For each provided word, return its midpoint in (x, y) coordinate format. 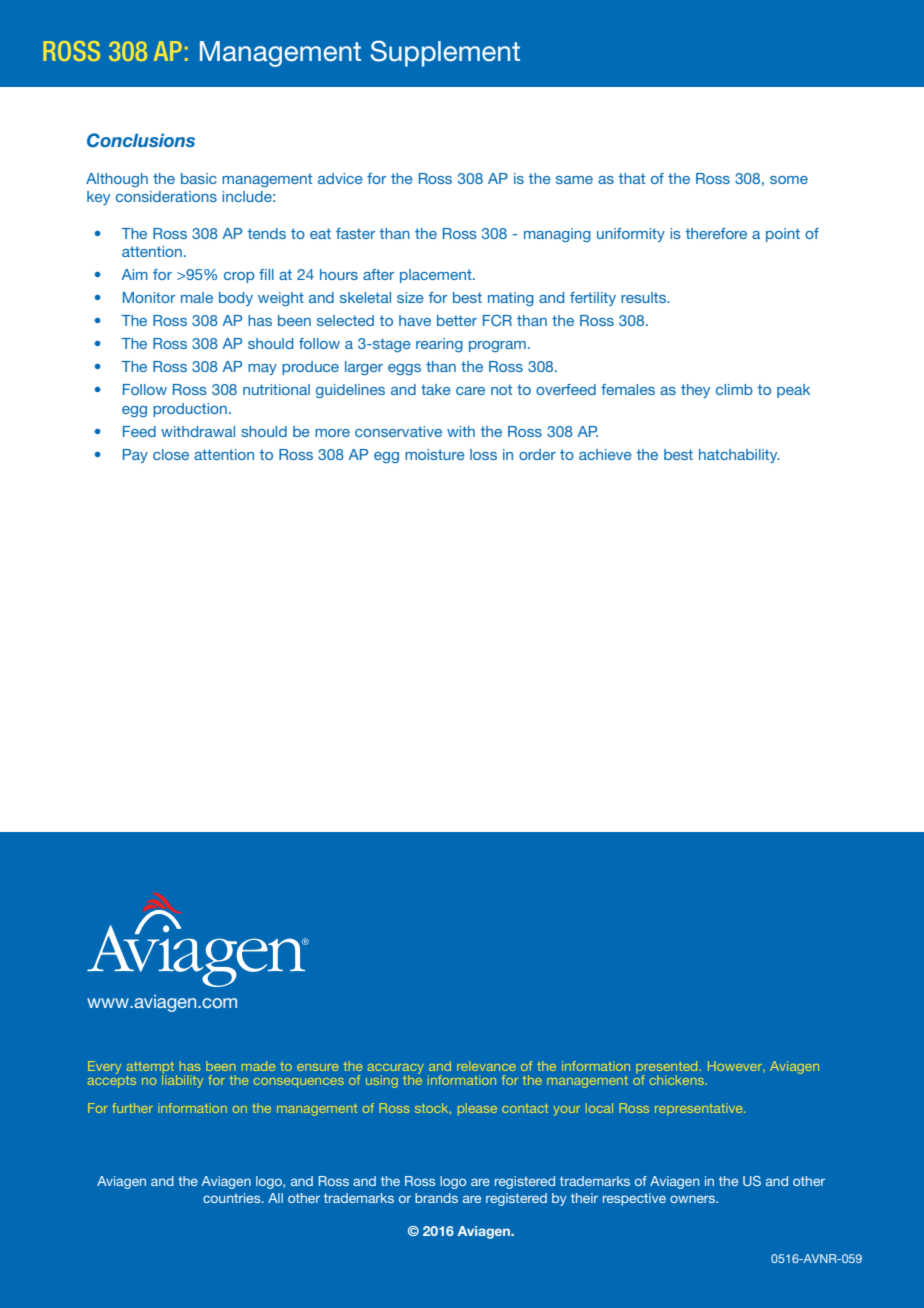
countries (233, 1198)
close (171, 454)
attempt (152, 1069)
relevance (486, 1066)
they (695, 391)
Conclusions (141, 140)
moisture (435, 454)
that (632, 178)
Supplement (445, 53)
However (736, 1066)
